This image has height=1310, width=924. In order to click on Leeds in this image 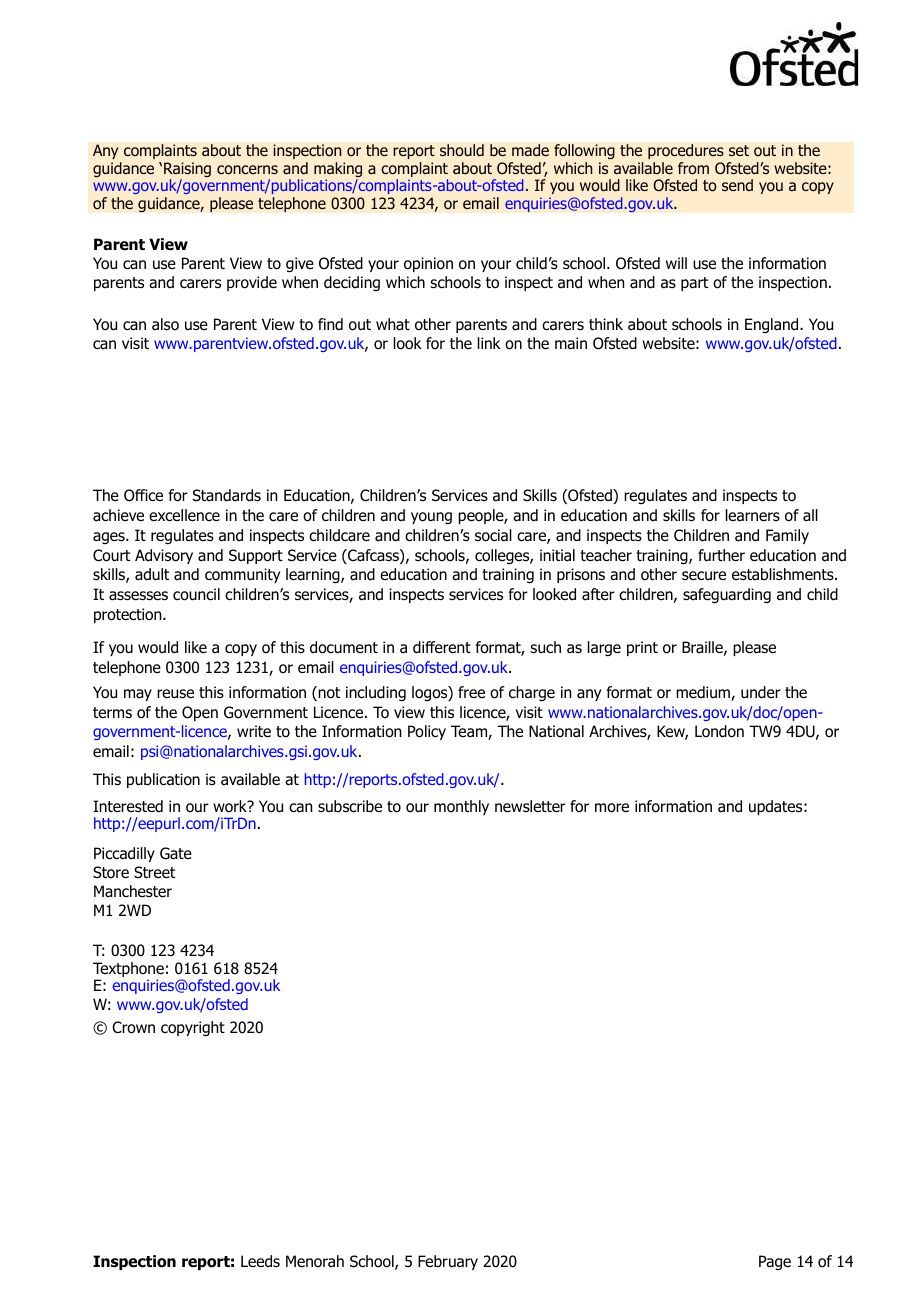, I will do `click(260, 1261)`.
